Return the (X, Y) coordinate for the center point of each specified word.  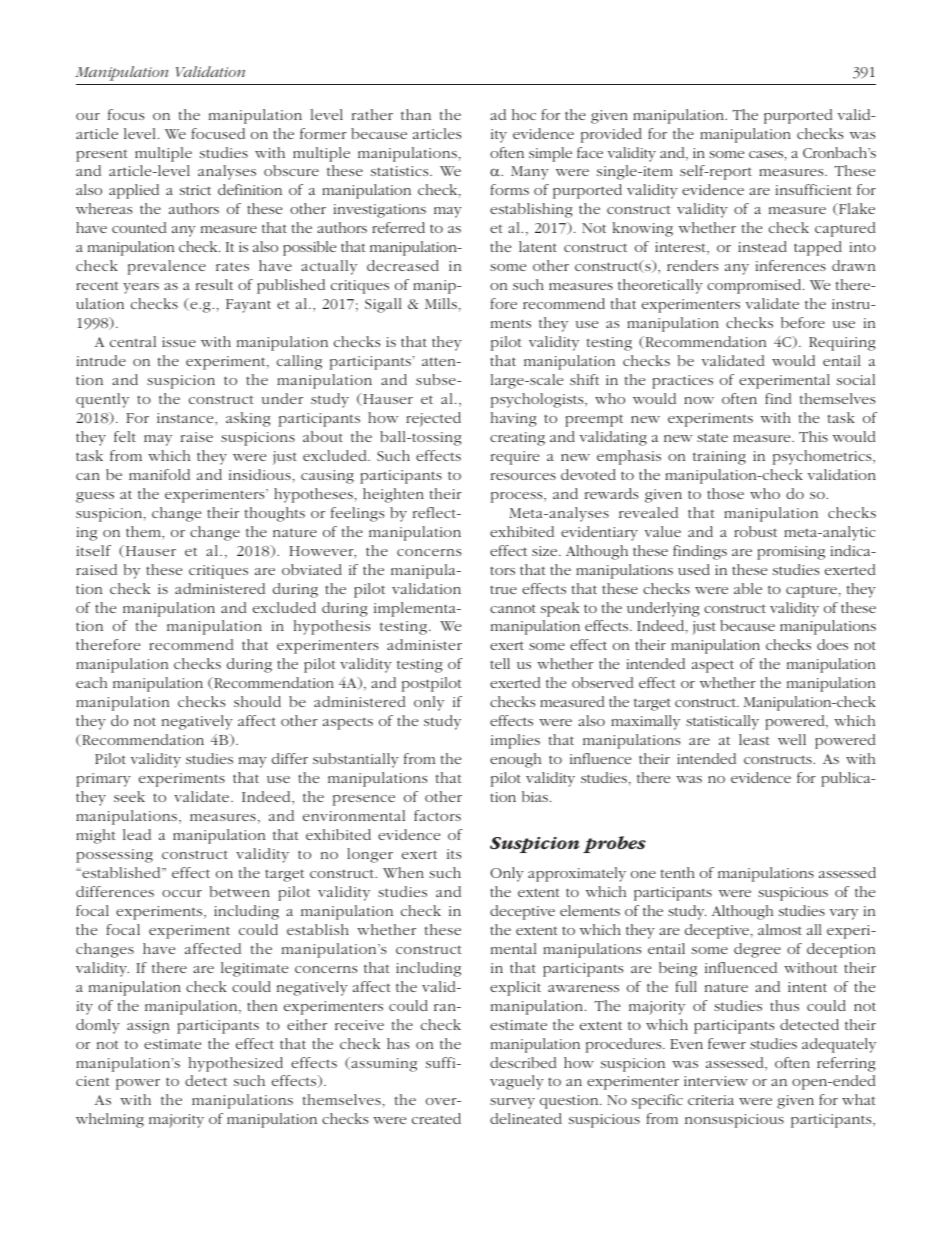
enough (515, 760)
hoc (524, 114)
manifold (159, 474)
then (262, 1005)
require (515, 458)
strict (195, 190)
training (719, 458)
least (754, 739)
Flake (856, 209)
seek (129, 796)
